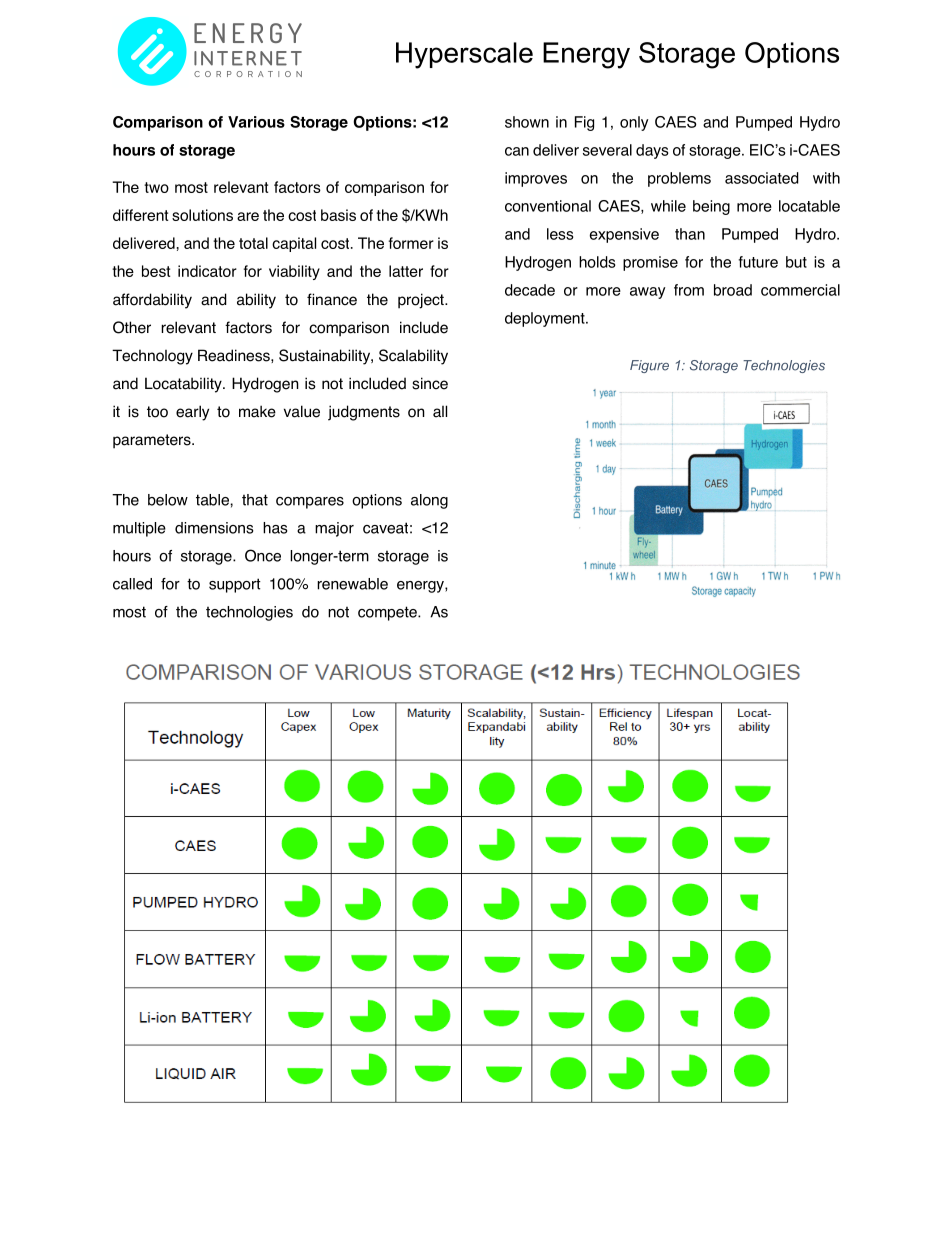 This screenshot has width=952, height=1233. What do you see at coordinates (255, 500) in the screenshot?
I see `that` at bounding box center [255, 500].
